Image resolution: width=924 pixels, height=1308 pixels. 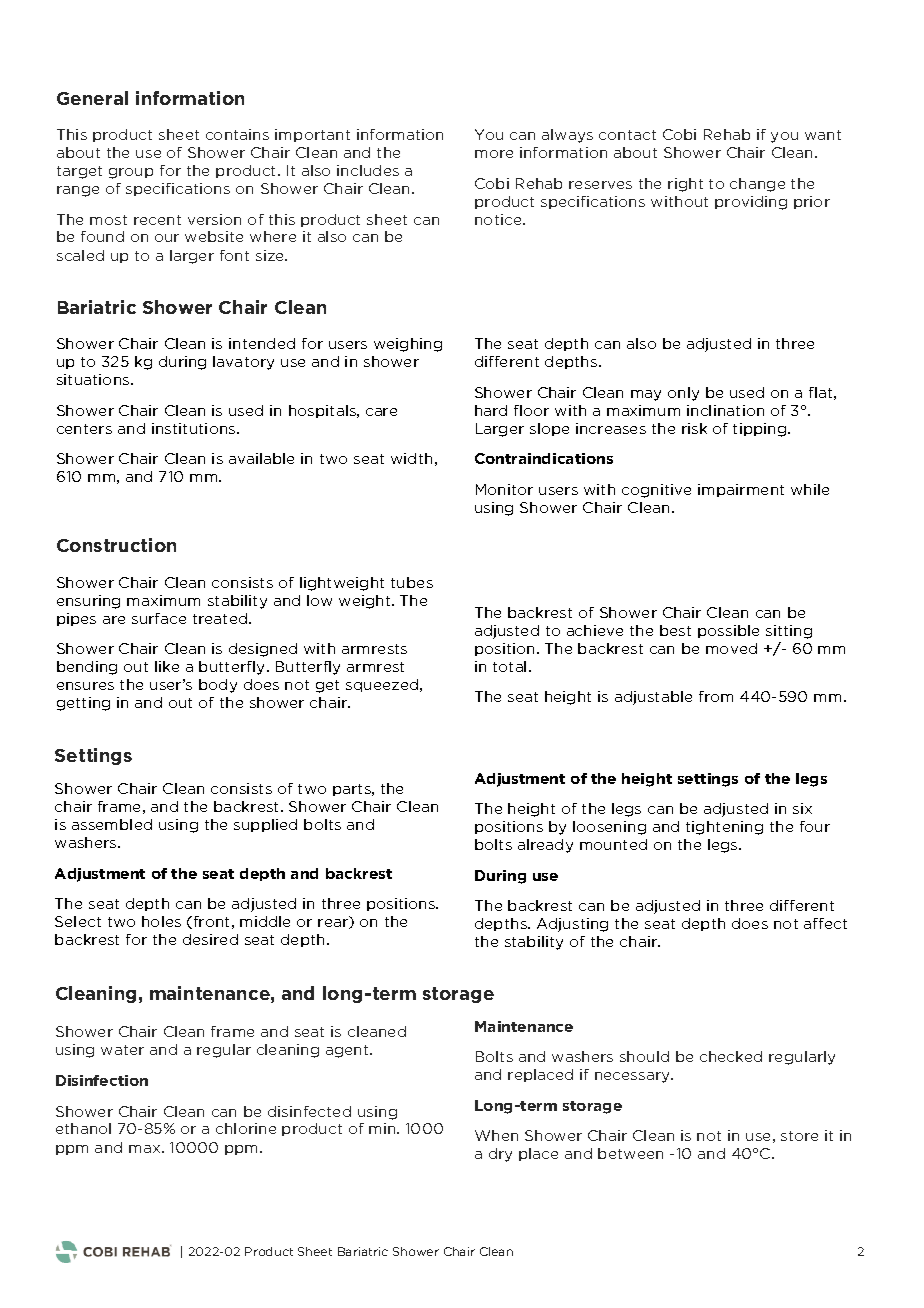 What do you see at coordinates (195, 428) in the document?
I see `institutions` at bounding box center [195, 428].
